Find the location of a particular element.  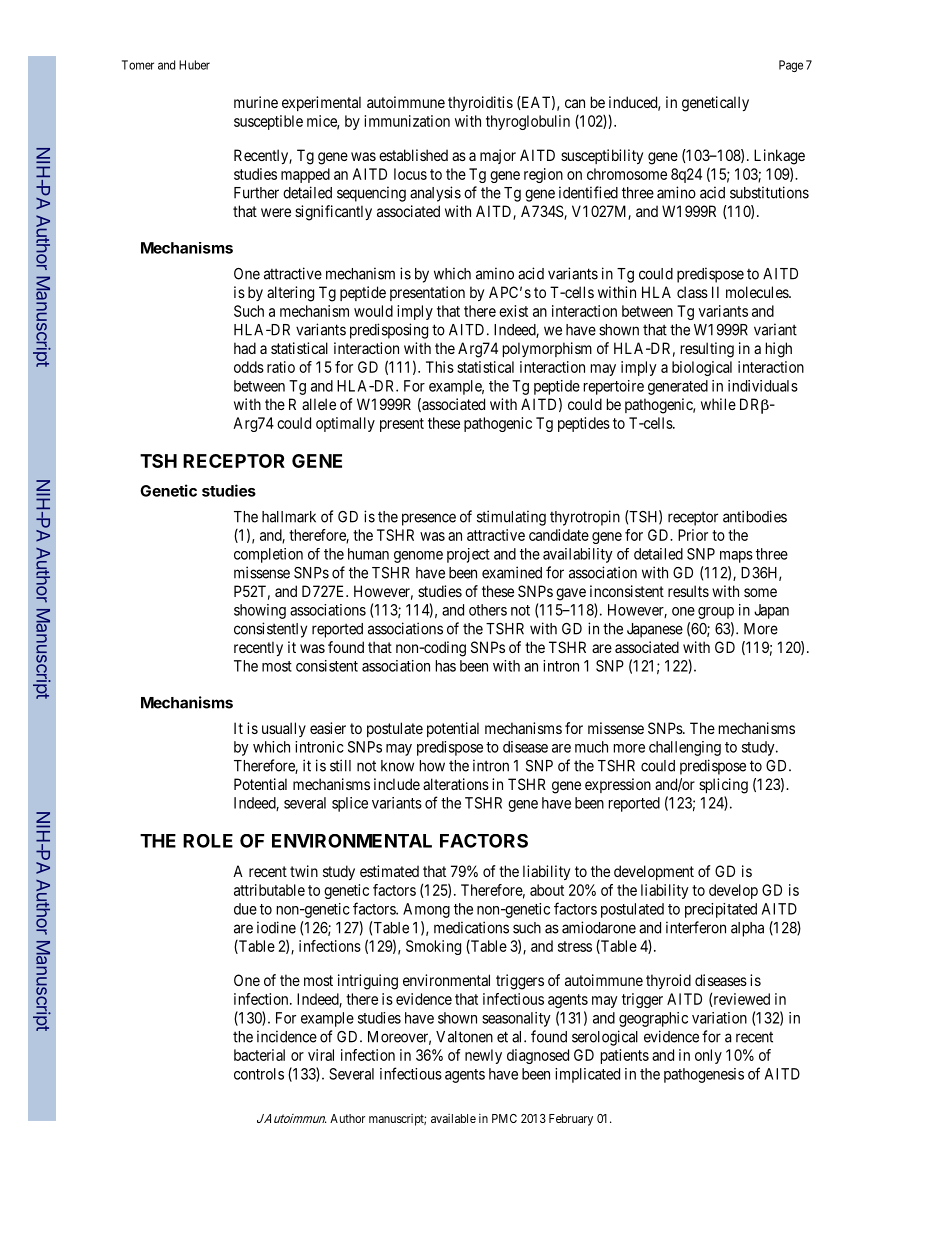

showing is located at coordinates (260, 611).
